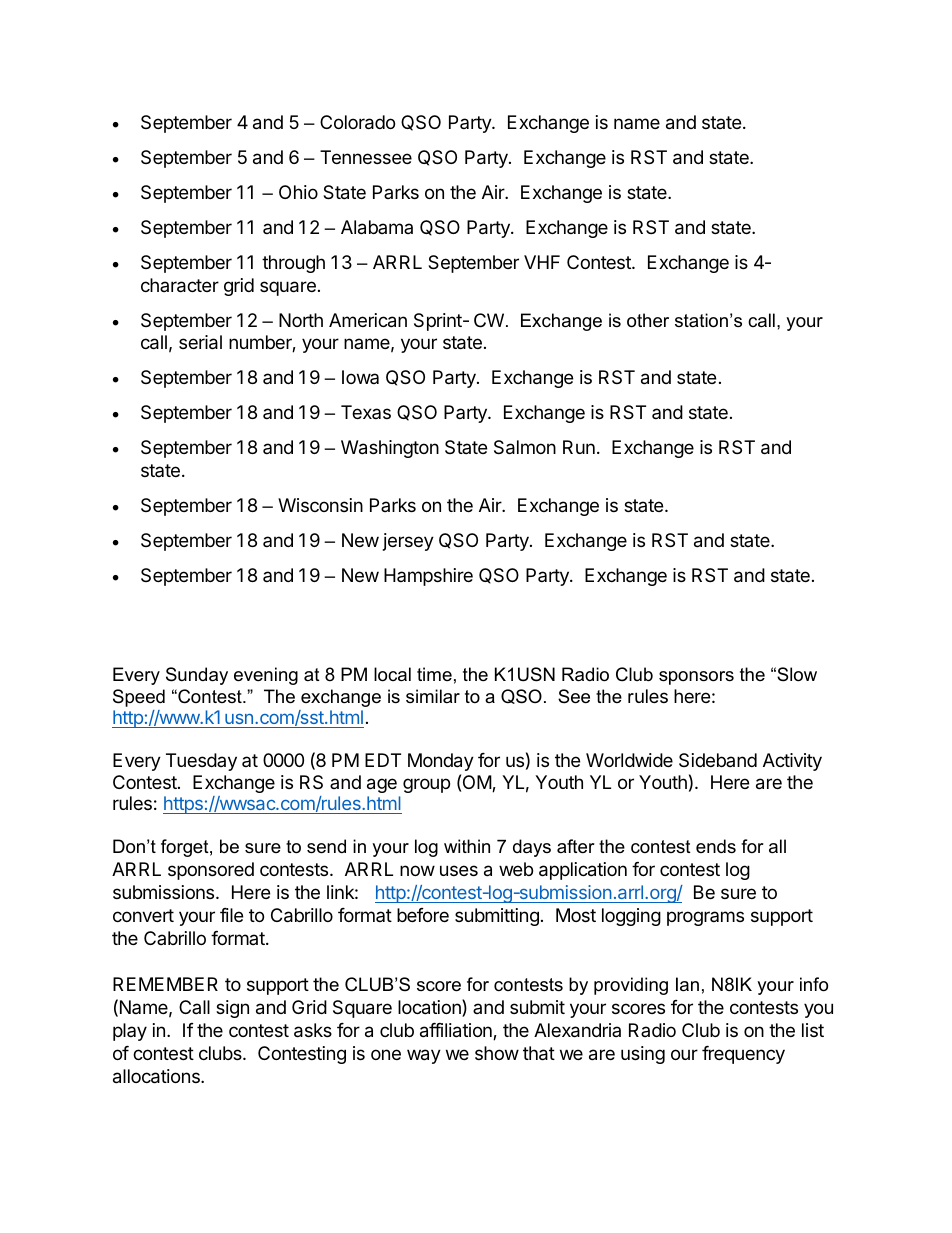 The height and width of the screenshot is (1233, 952). Describe the element at coordinates (542, 262) in the screenshot. I see `VHF` at that location.
